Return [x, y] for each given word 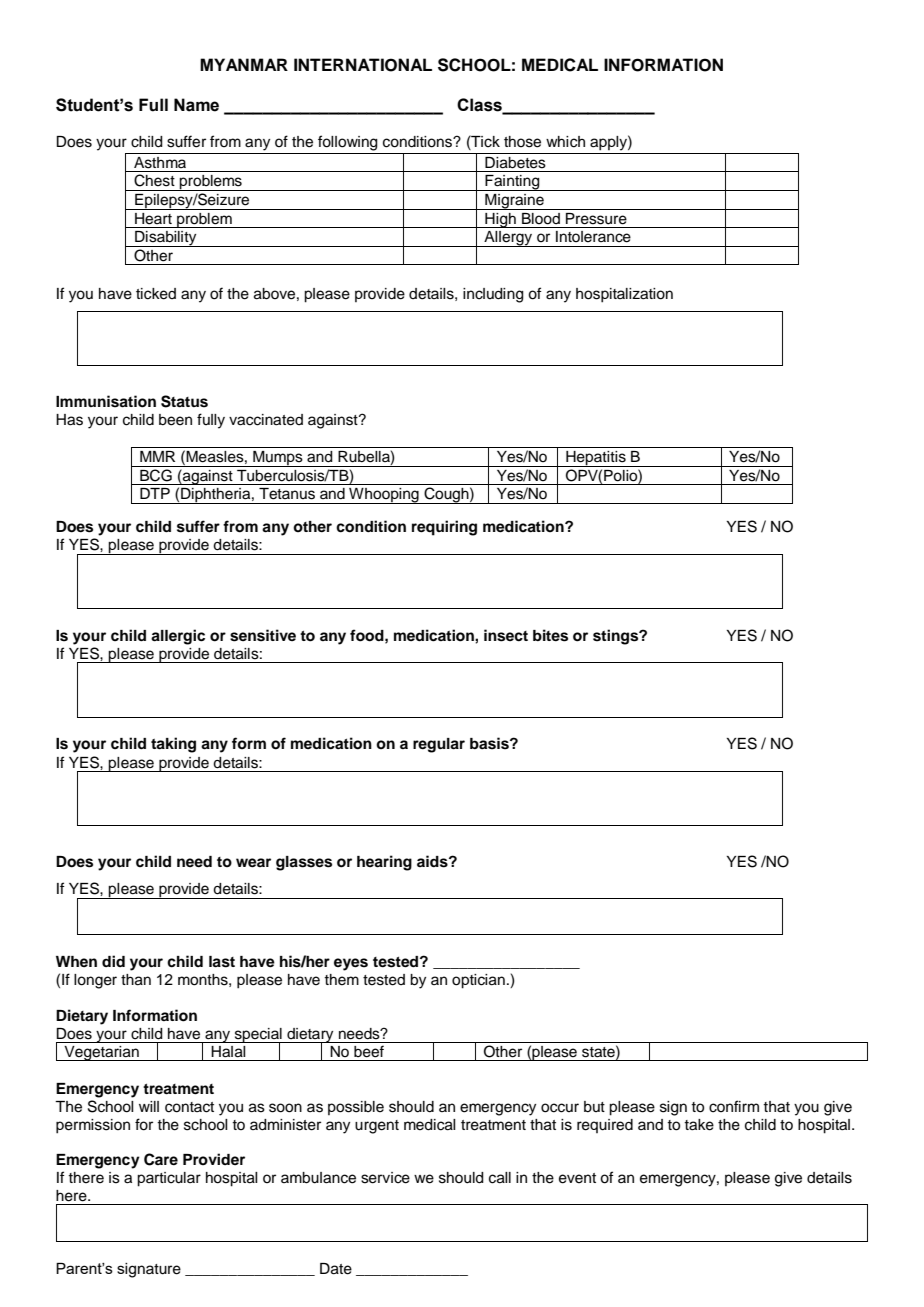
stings [617, 637]
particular [169, 1179]
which [565, 142]
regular [439, 745]
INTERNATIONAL [363, 65]
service [385, 1178]
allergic [178, 637]
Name [196, 105]
